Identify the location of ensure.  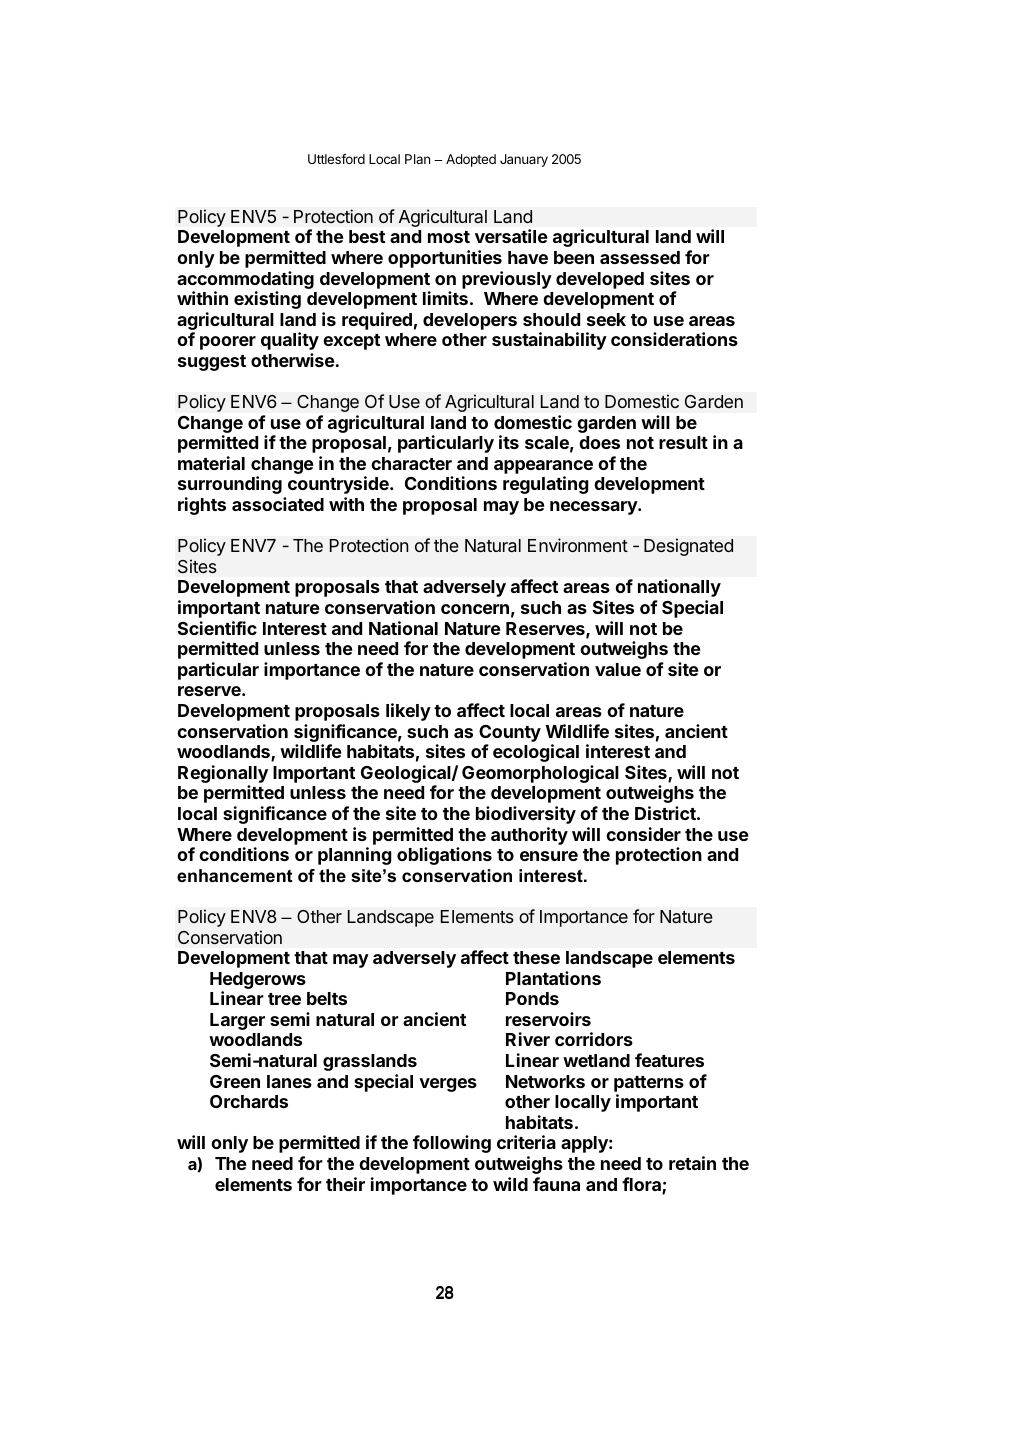
(549, 856).
